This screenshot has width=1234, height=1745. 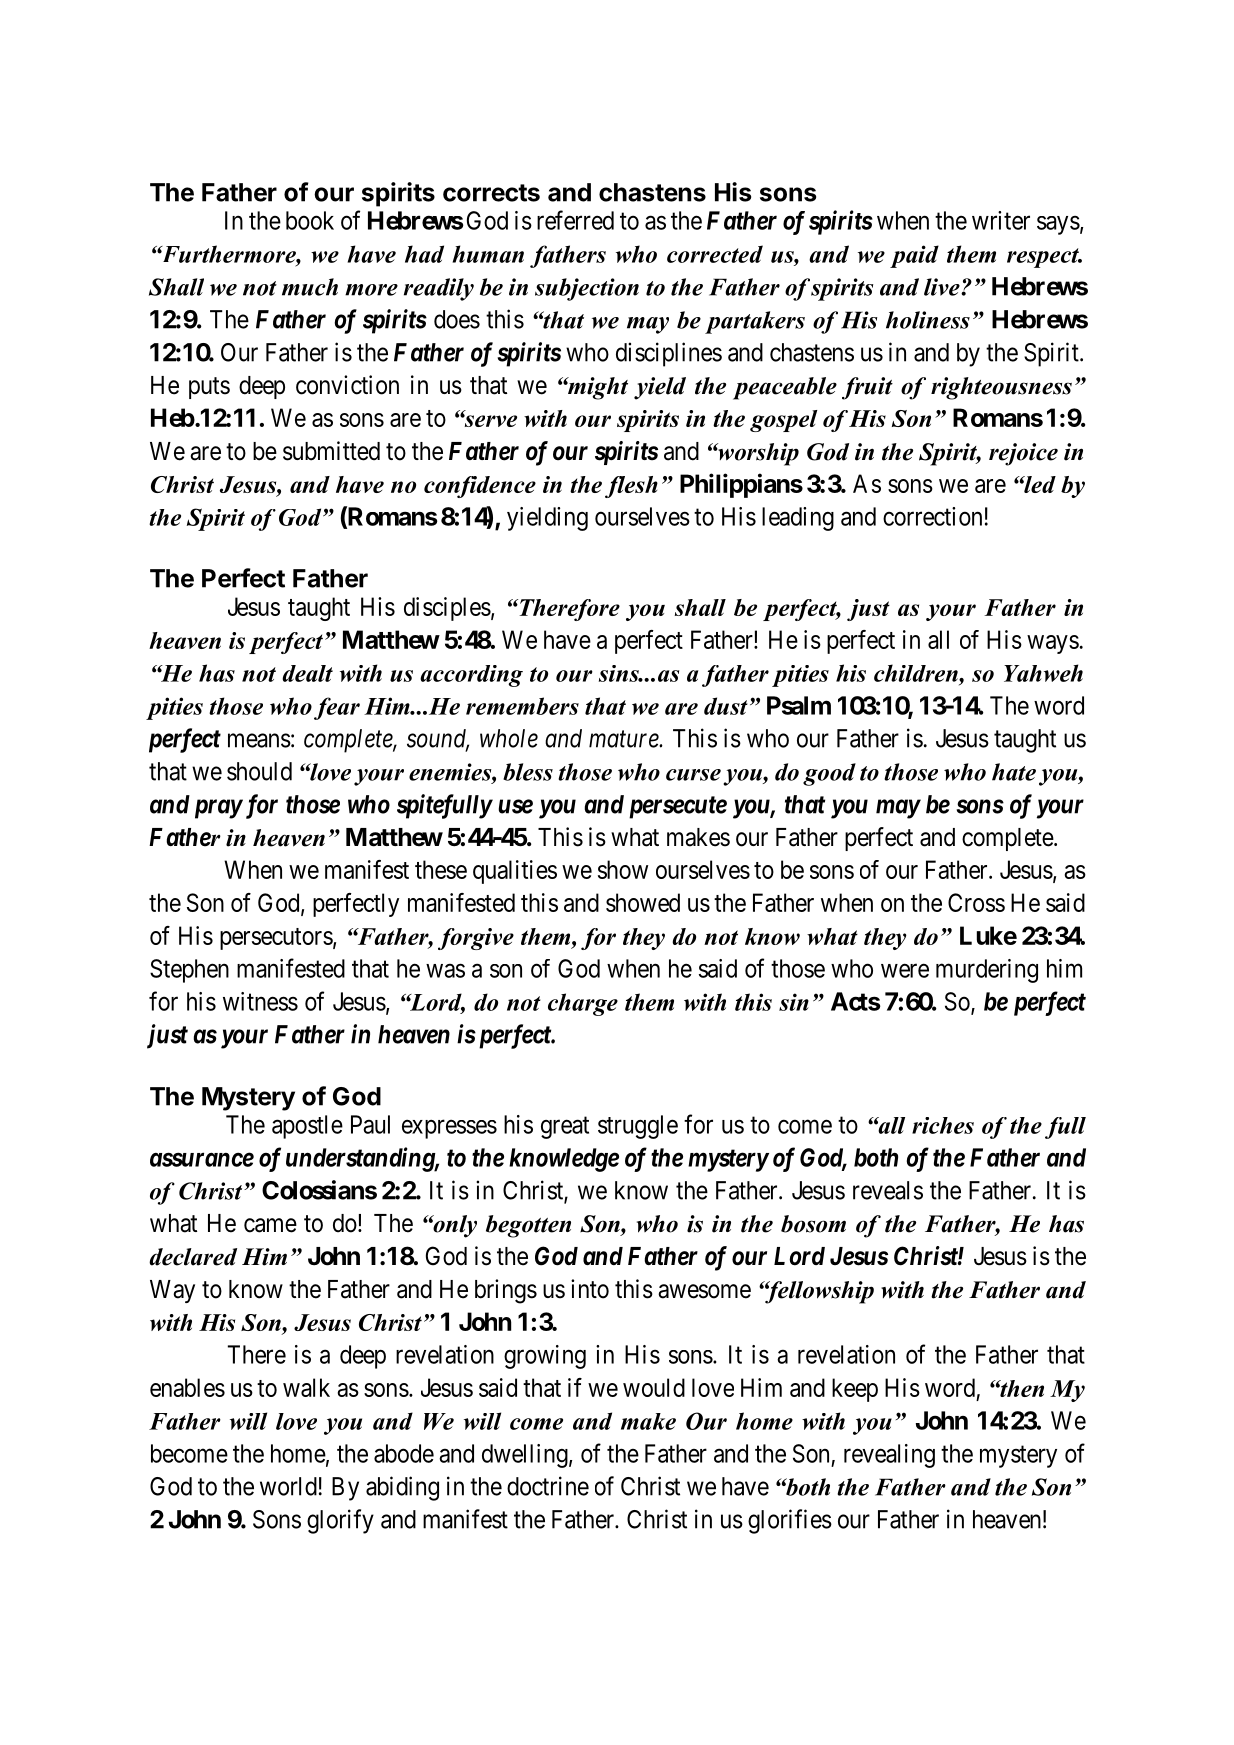 I want to click on world, so click(x=288, y=1486).
